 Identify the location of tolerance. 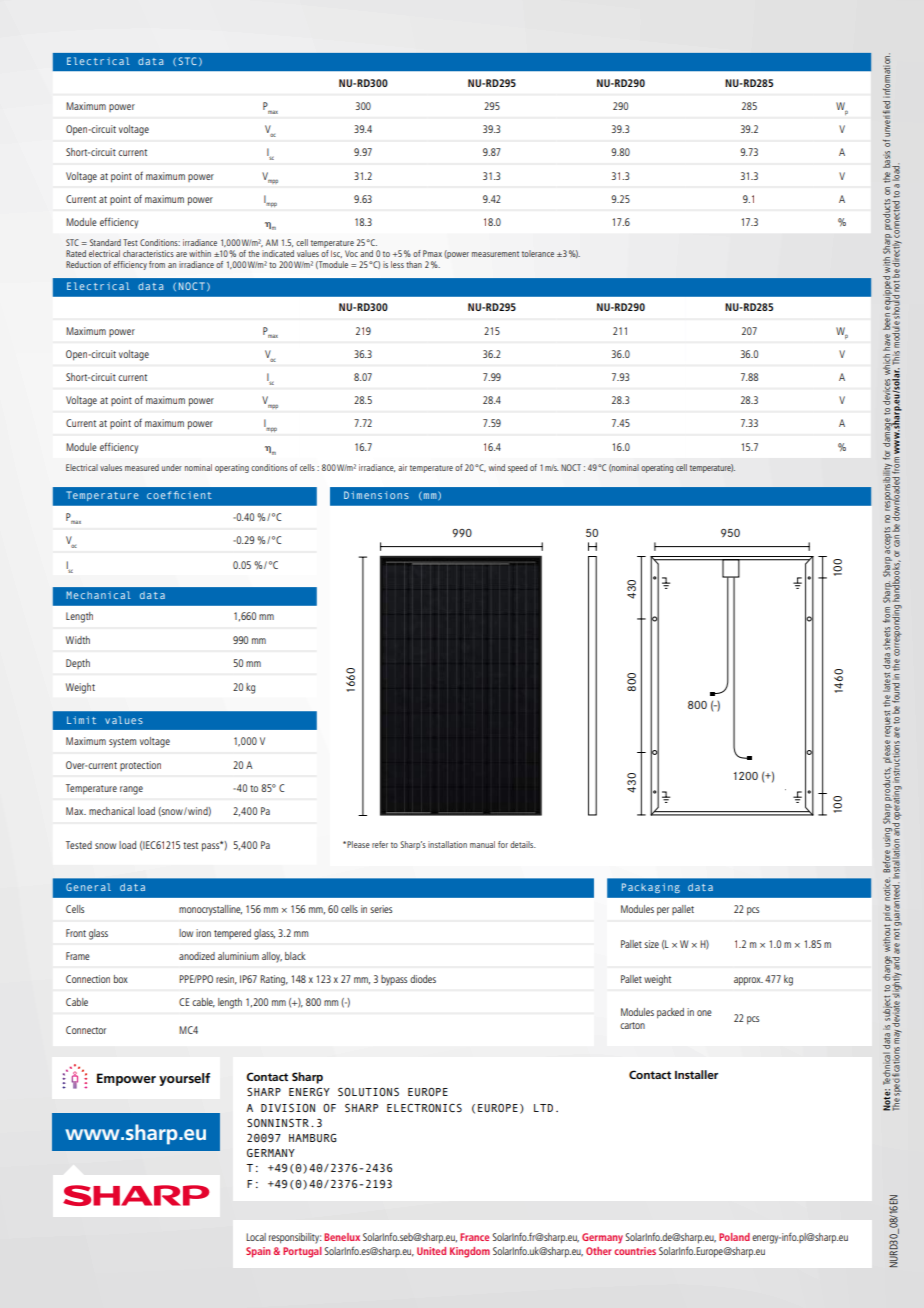
(538, 253).
